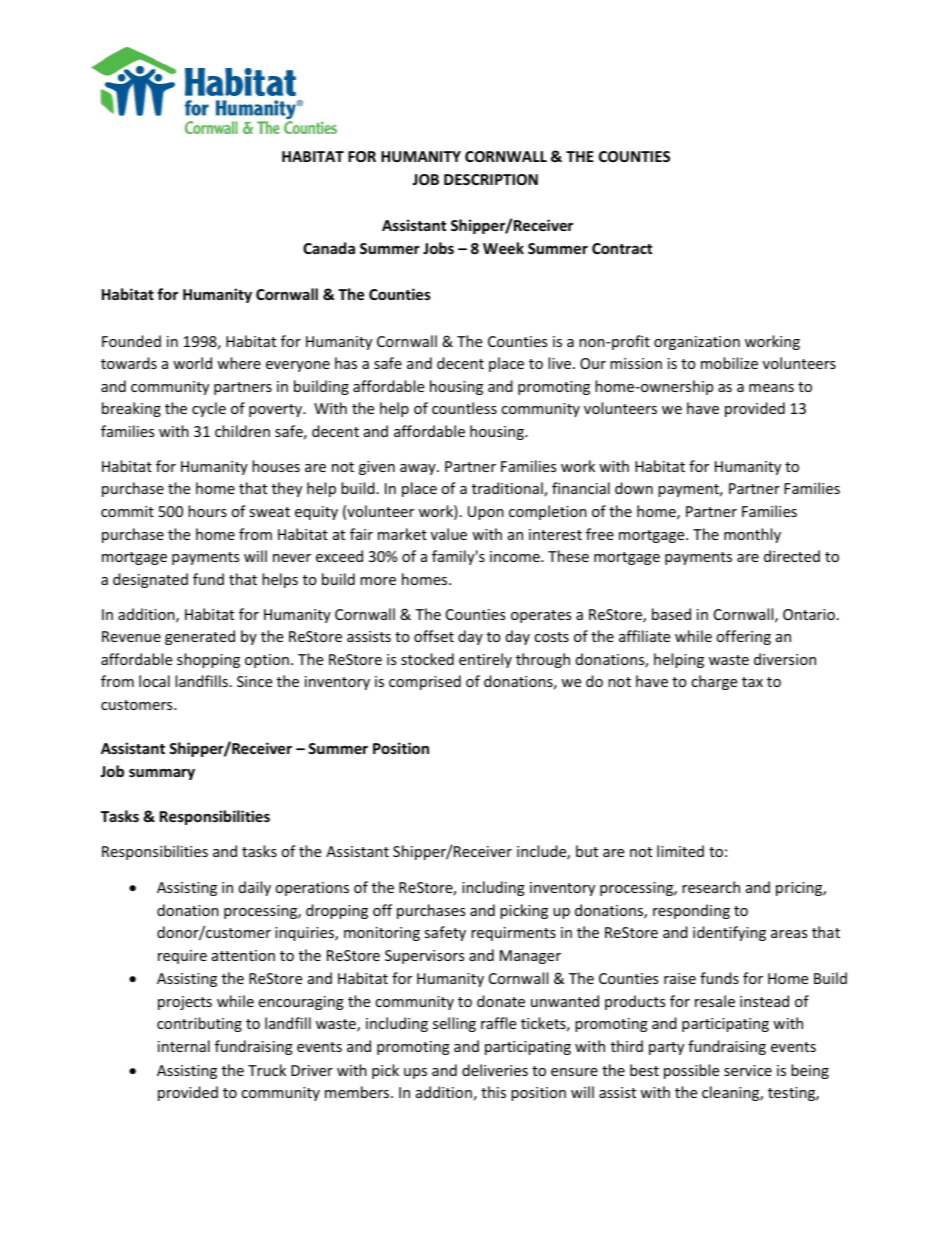 This page has width=952, height=1233. Describe the element at coordinates (513, 934) in the page. I see `requirments` at that location.
